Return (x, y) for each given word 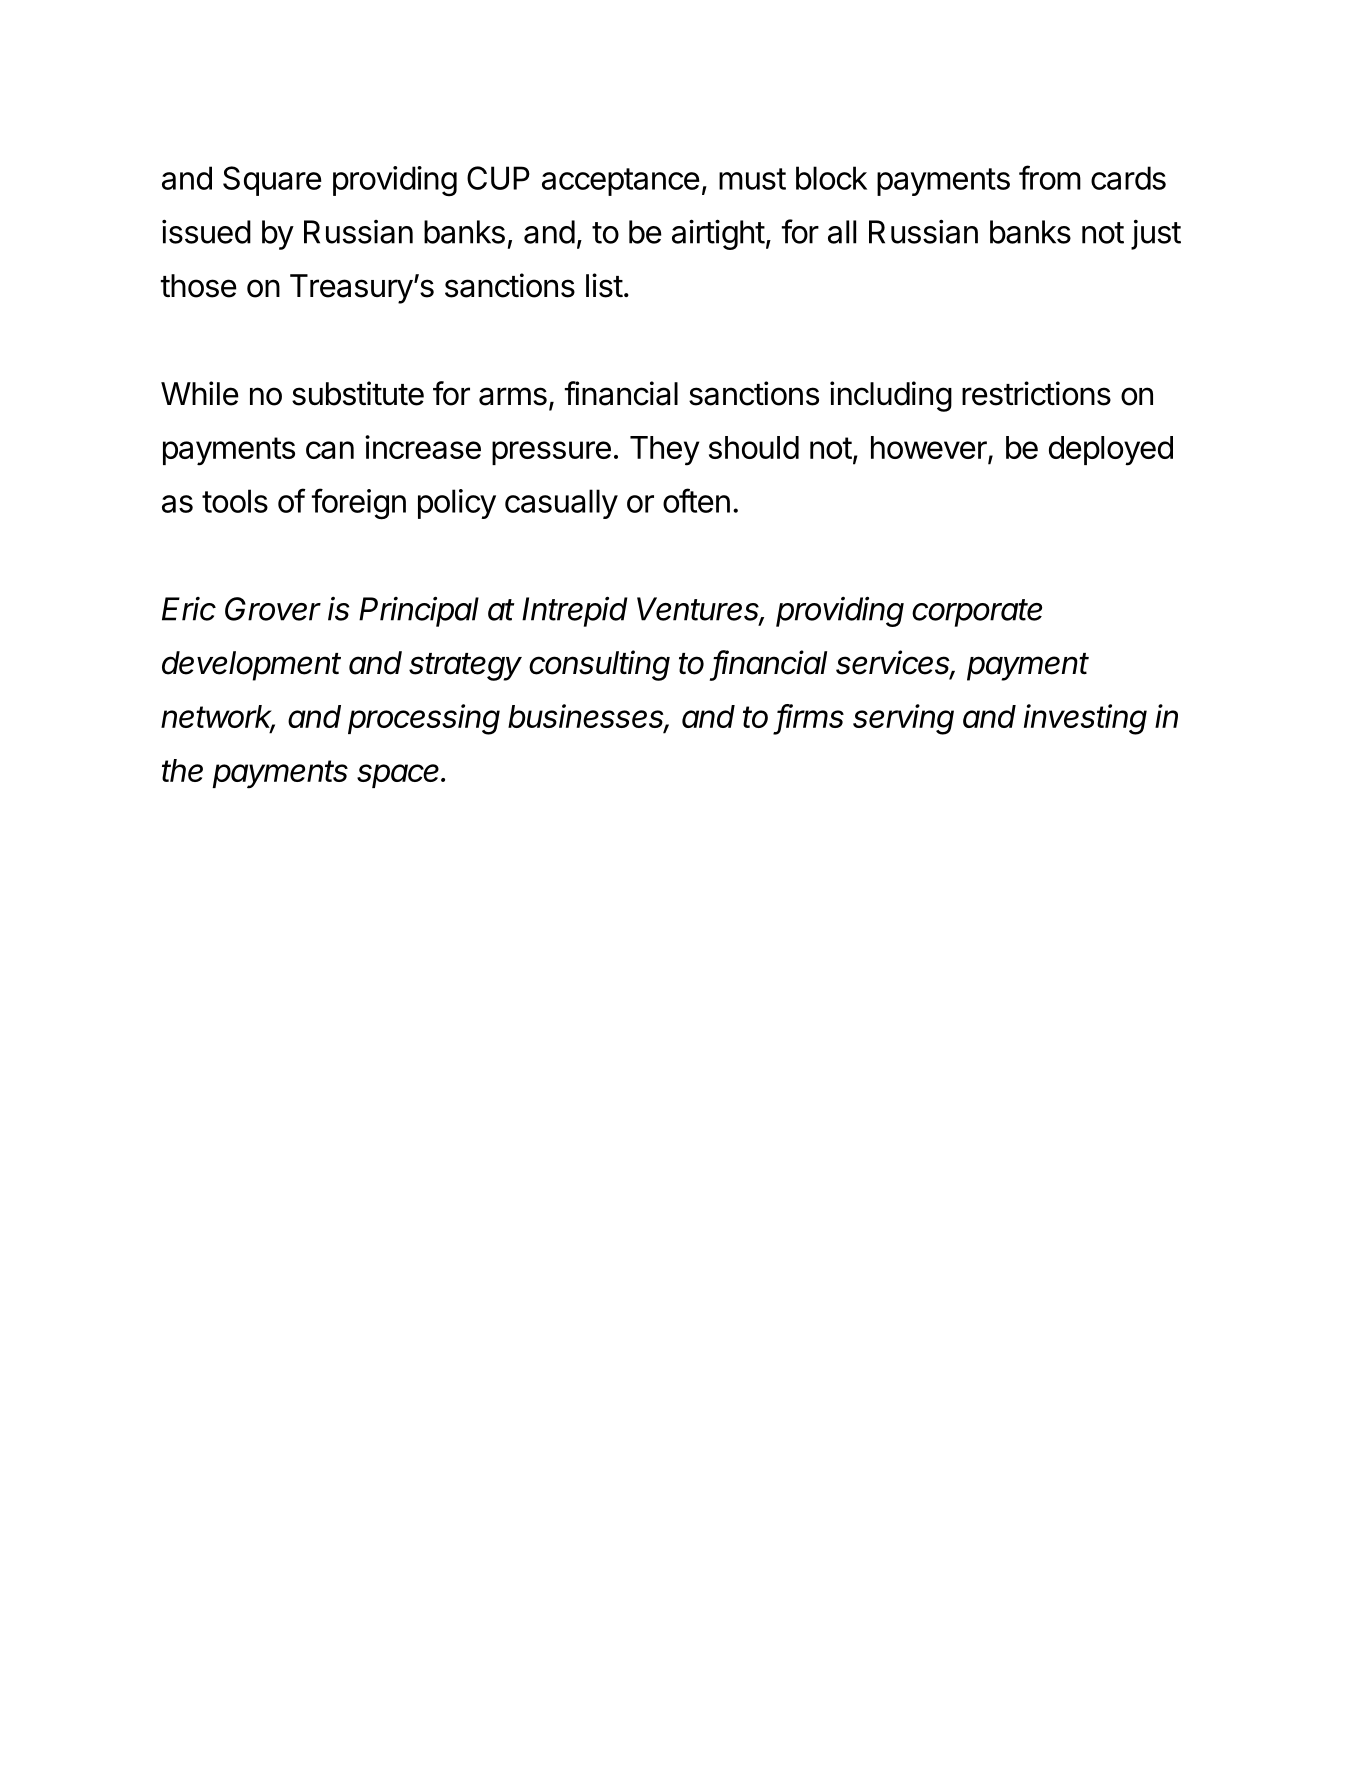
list (604, 285)
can (330, 450)
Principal (419, 611)
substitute (358, 393)
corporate (977, 613)
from (1050, 177)
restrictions (1036, 393)
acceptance (621, 182)
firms (810, 717)
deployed (1111, 451)
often (696, 500)
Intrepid (575, 611)
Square (272, 181)
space (400, 776)
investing (1085, 719)
